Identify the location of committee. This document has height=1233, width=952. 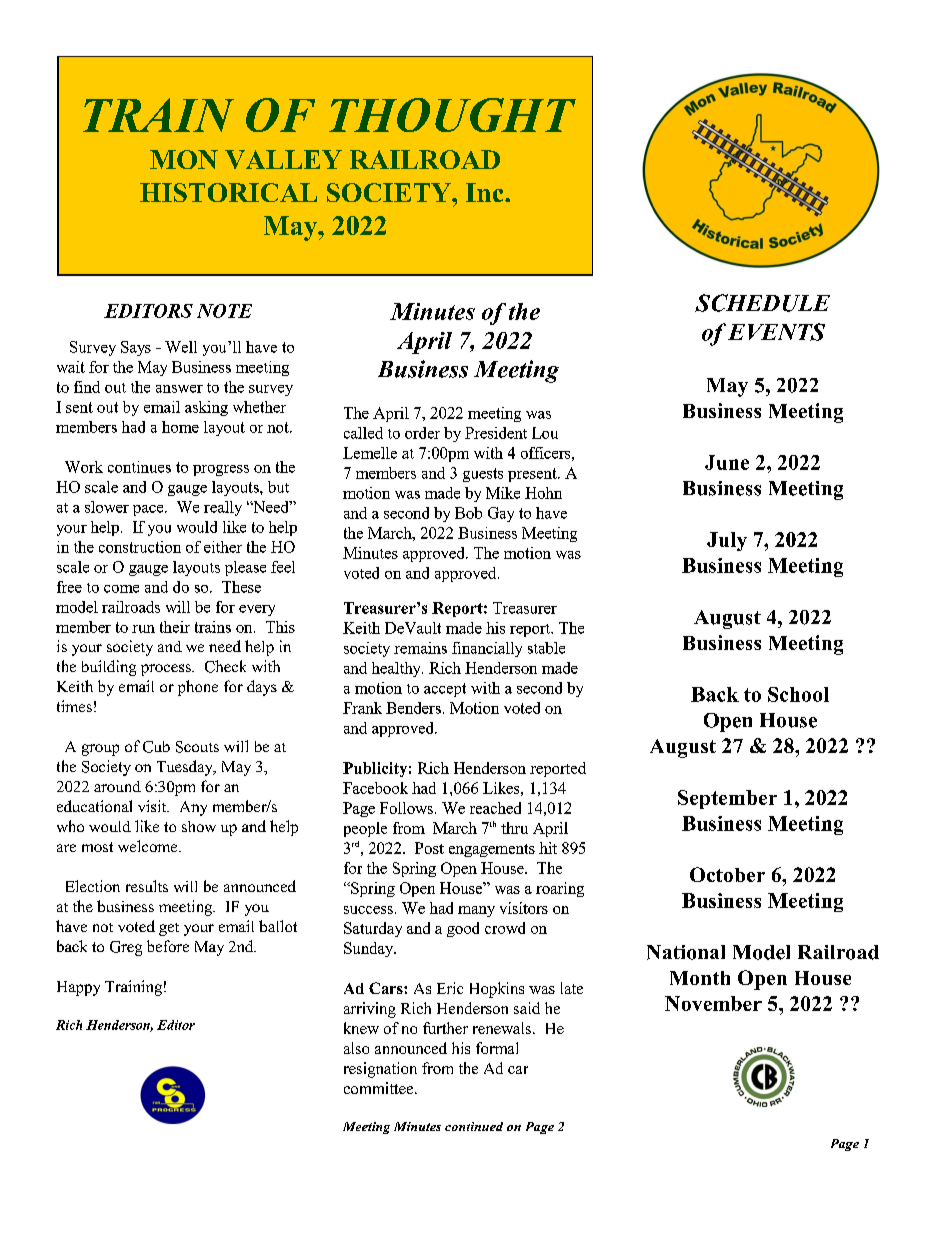
(380, 1088).
